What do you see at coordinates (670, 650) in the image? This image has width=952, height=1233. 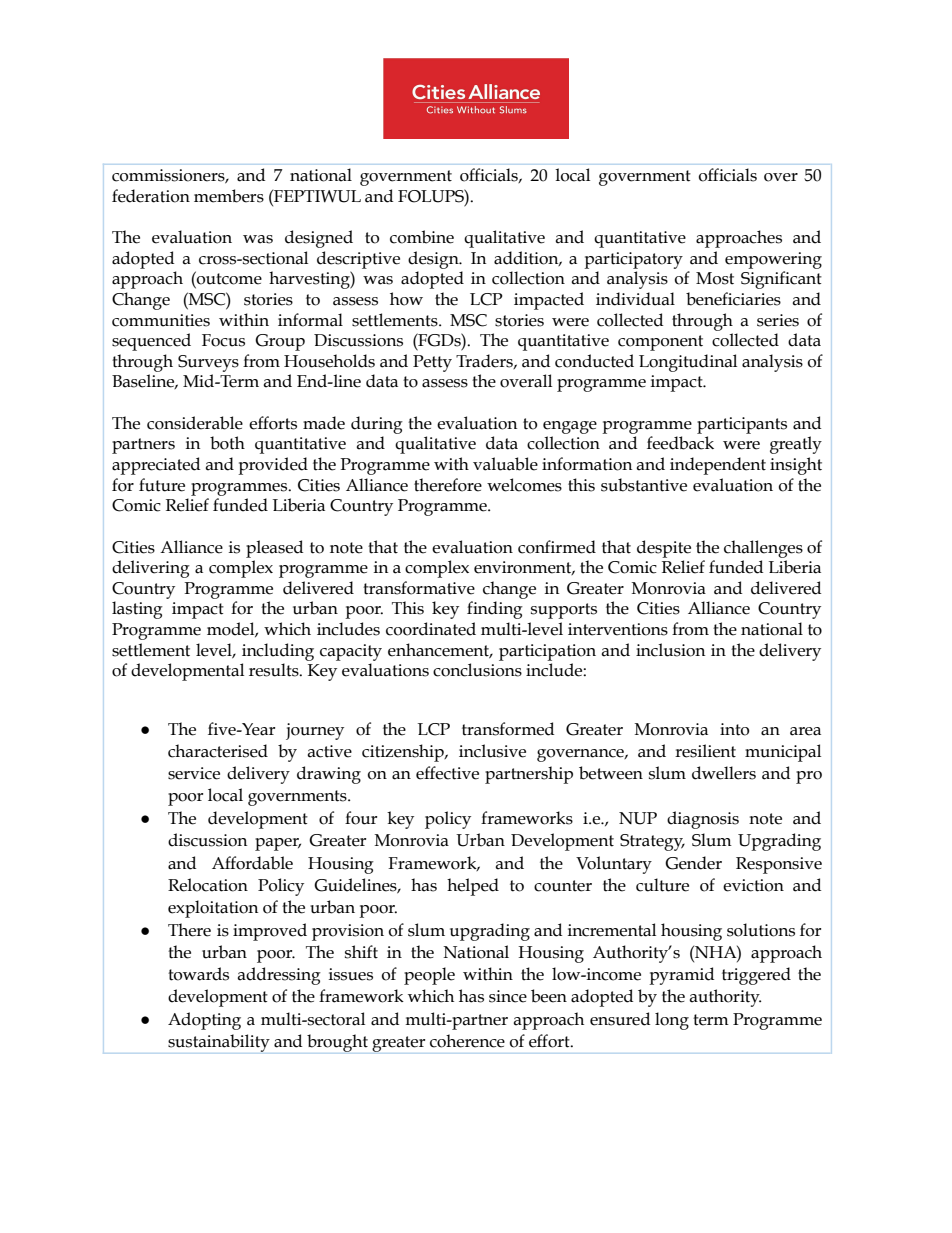 I see `inclusion` at bounding box center [670, 650].
